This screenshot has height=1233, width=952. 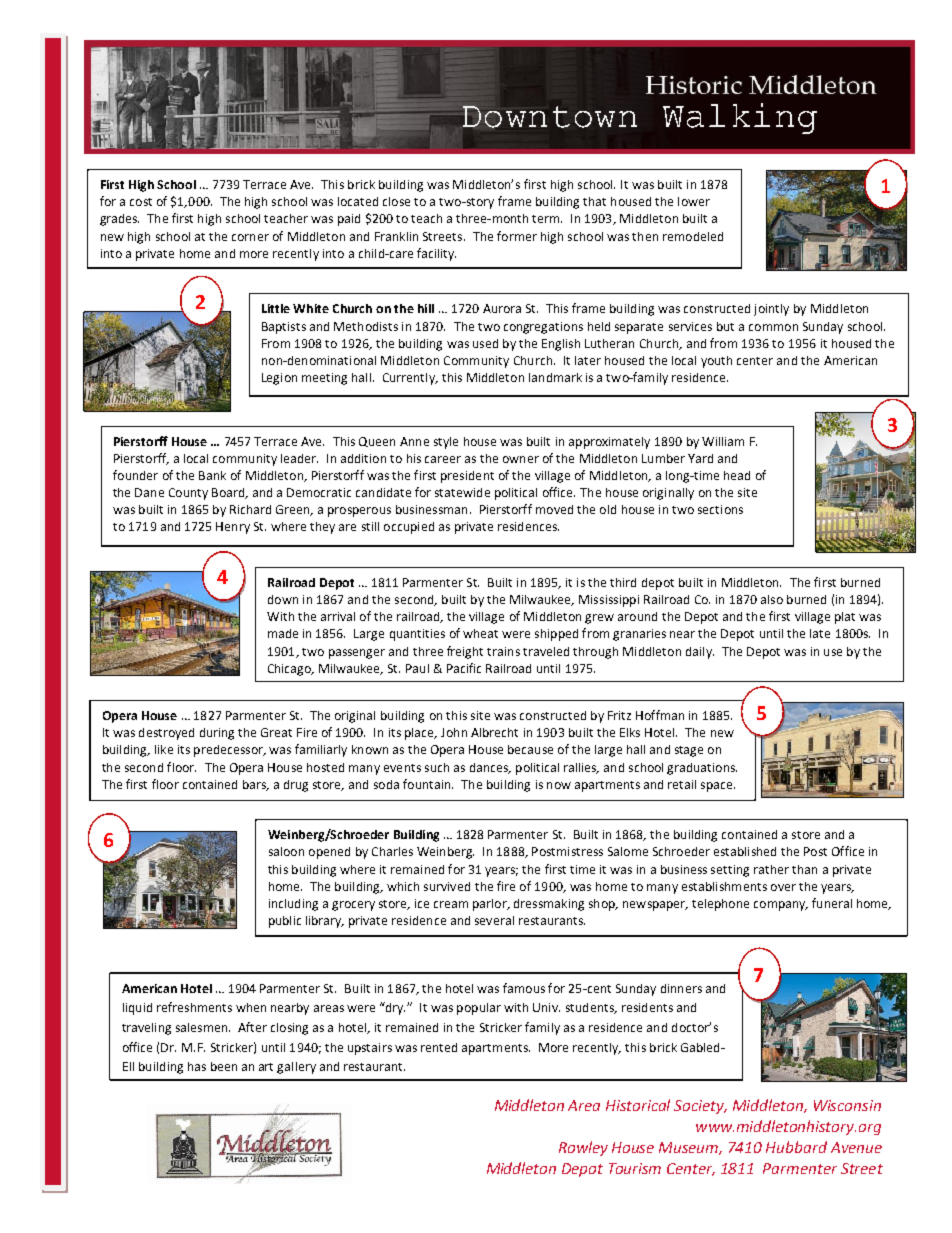 What do you see at coordinates (740, 118) in the screenshot?
I see `Walking` at bounding box center [740, 118].
